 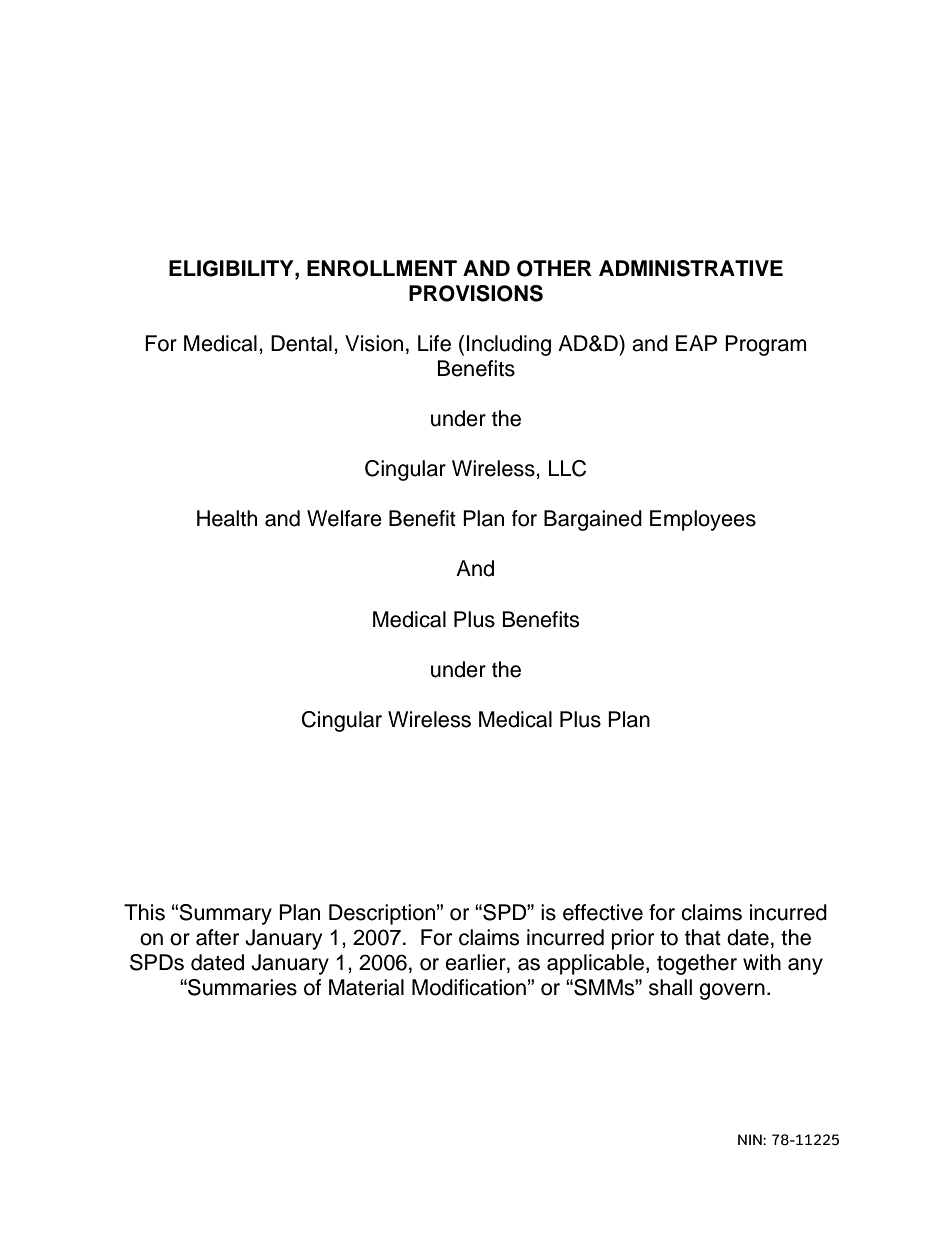 What do you see at coordinates (703, 520) in the page?
I see `Employees` at bounding box center [703, 520].
